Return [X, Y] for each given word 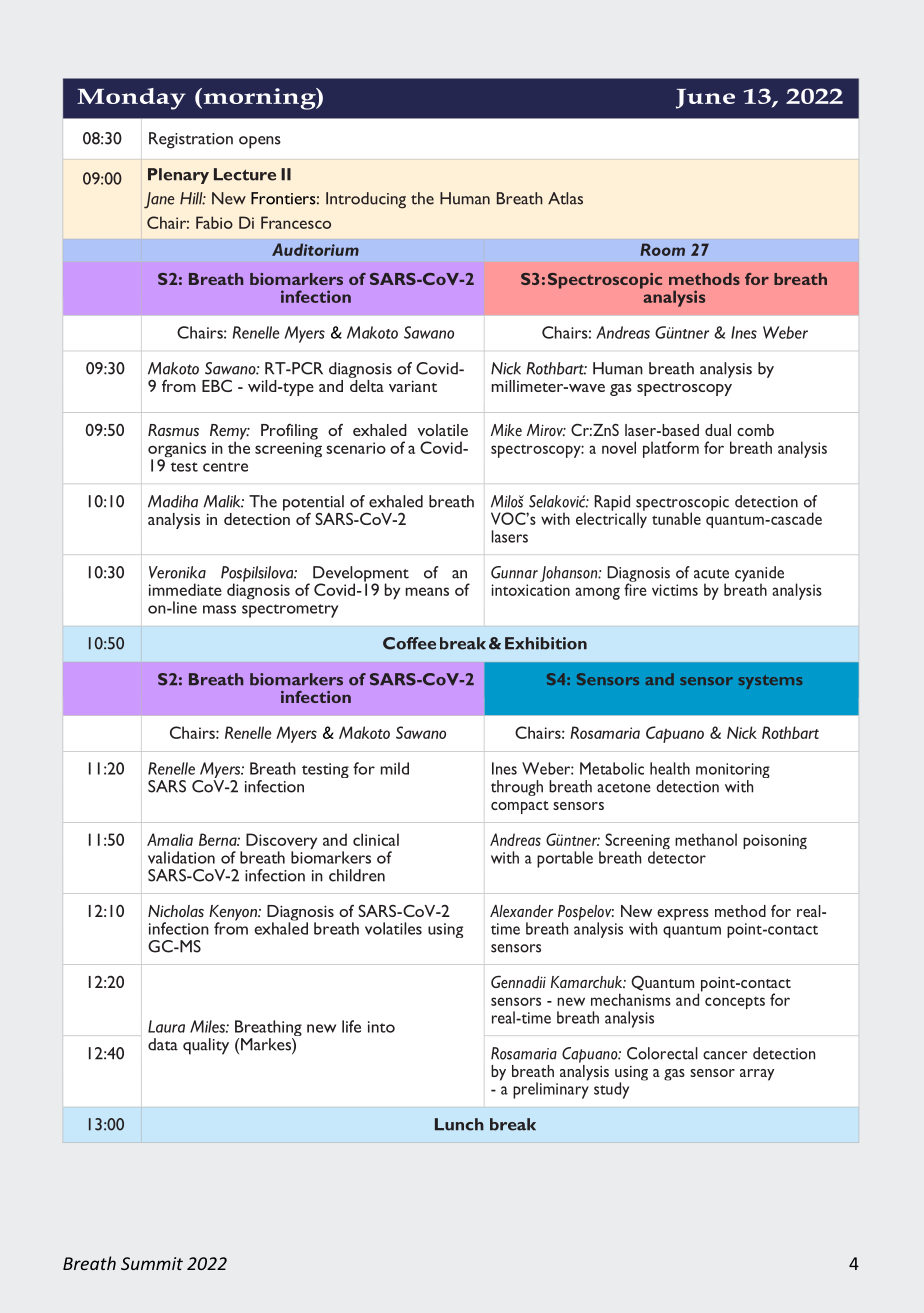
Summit [152, 1263]
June [705, 99]
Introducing [366, 200]
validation [181, 857]
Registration [191, 140]
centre [225, 467]
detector [677, 857]
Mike [506, 430]
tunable [676, 518]
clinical [376, 839]
